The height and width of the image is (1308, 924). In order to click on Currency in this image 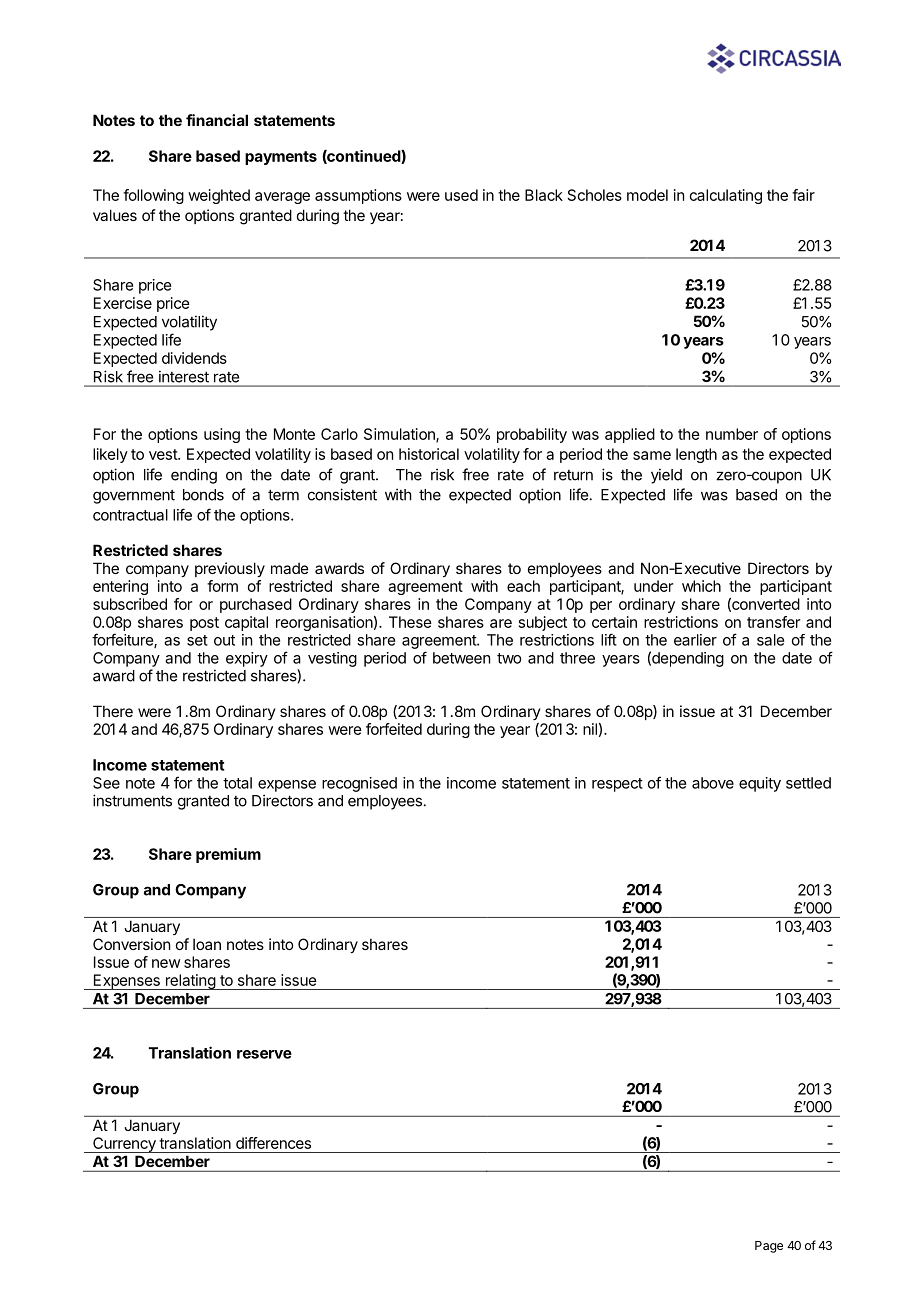, I will do `click(124, 1145)`.
